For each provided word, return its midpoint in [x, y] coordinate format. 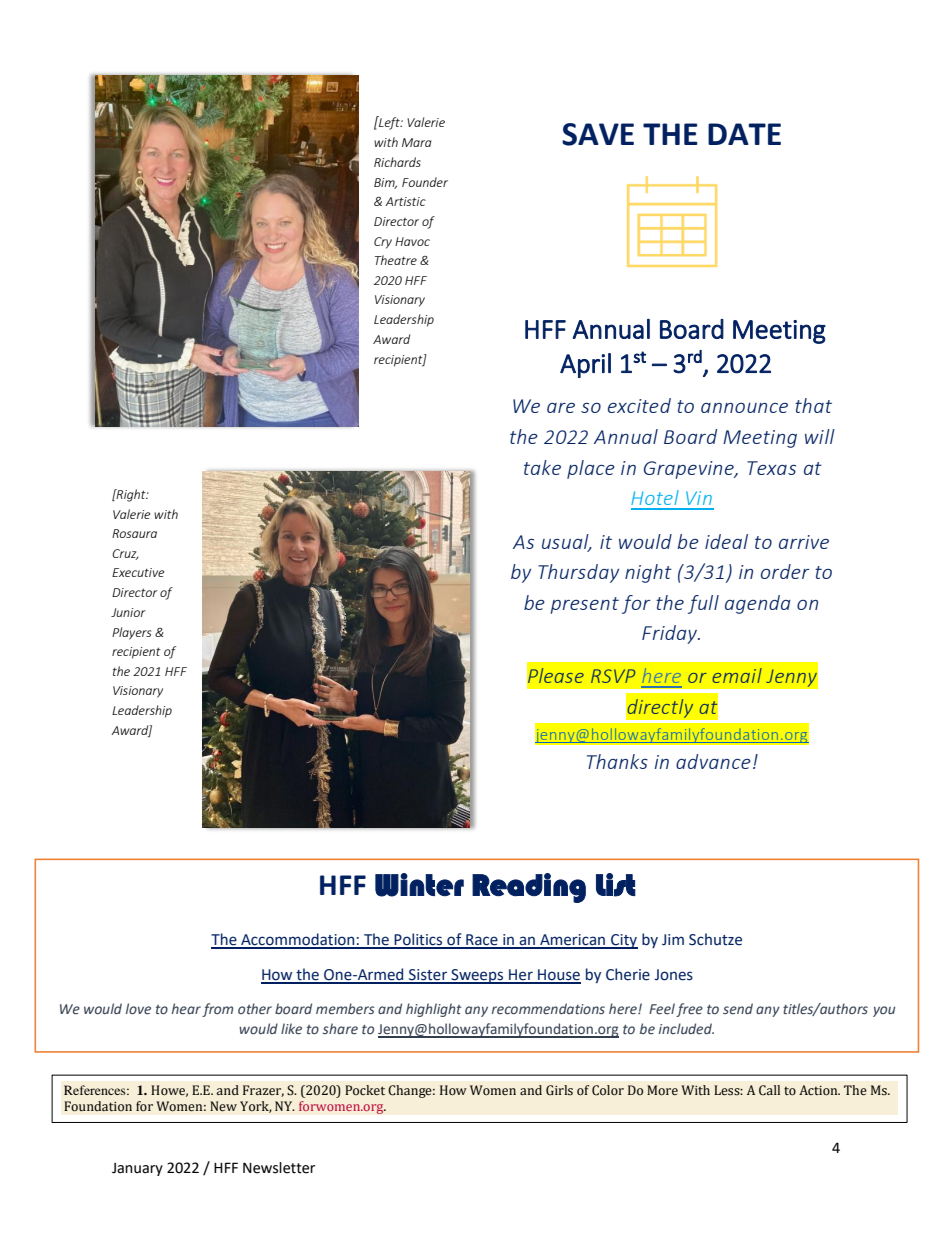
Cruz [125, 554]
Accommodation [298, 940]
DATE [744, 134]
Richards [397, 162]
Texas [771, 468]
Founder [425, 182]
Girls [559, 1090]
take [542, 467]
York [256, 1107]
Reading [529, 888]
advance [713, 761]
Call [769, 1090]
